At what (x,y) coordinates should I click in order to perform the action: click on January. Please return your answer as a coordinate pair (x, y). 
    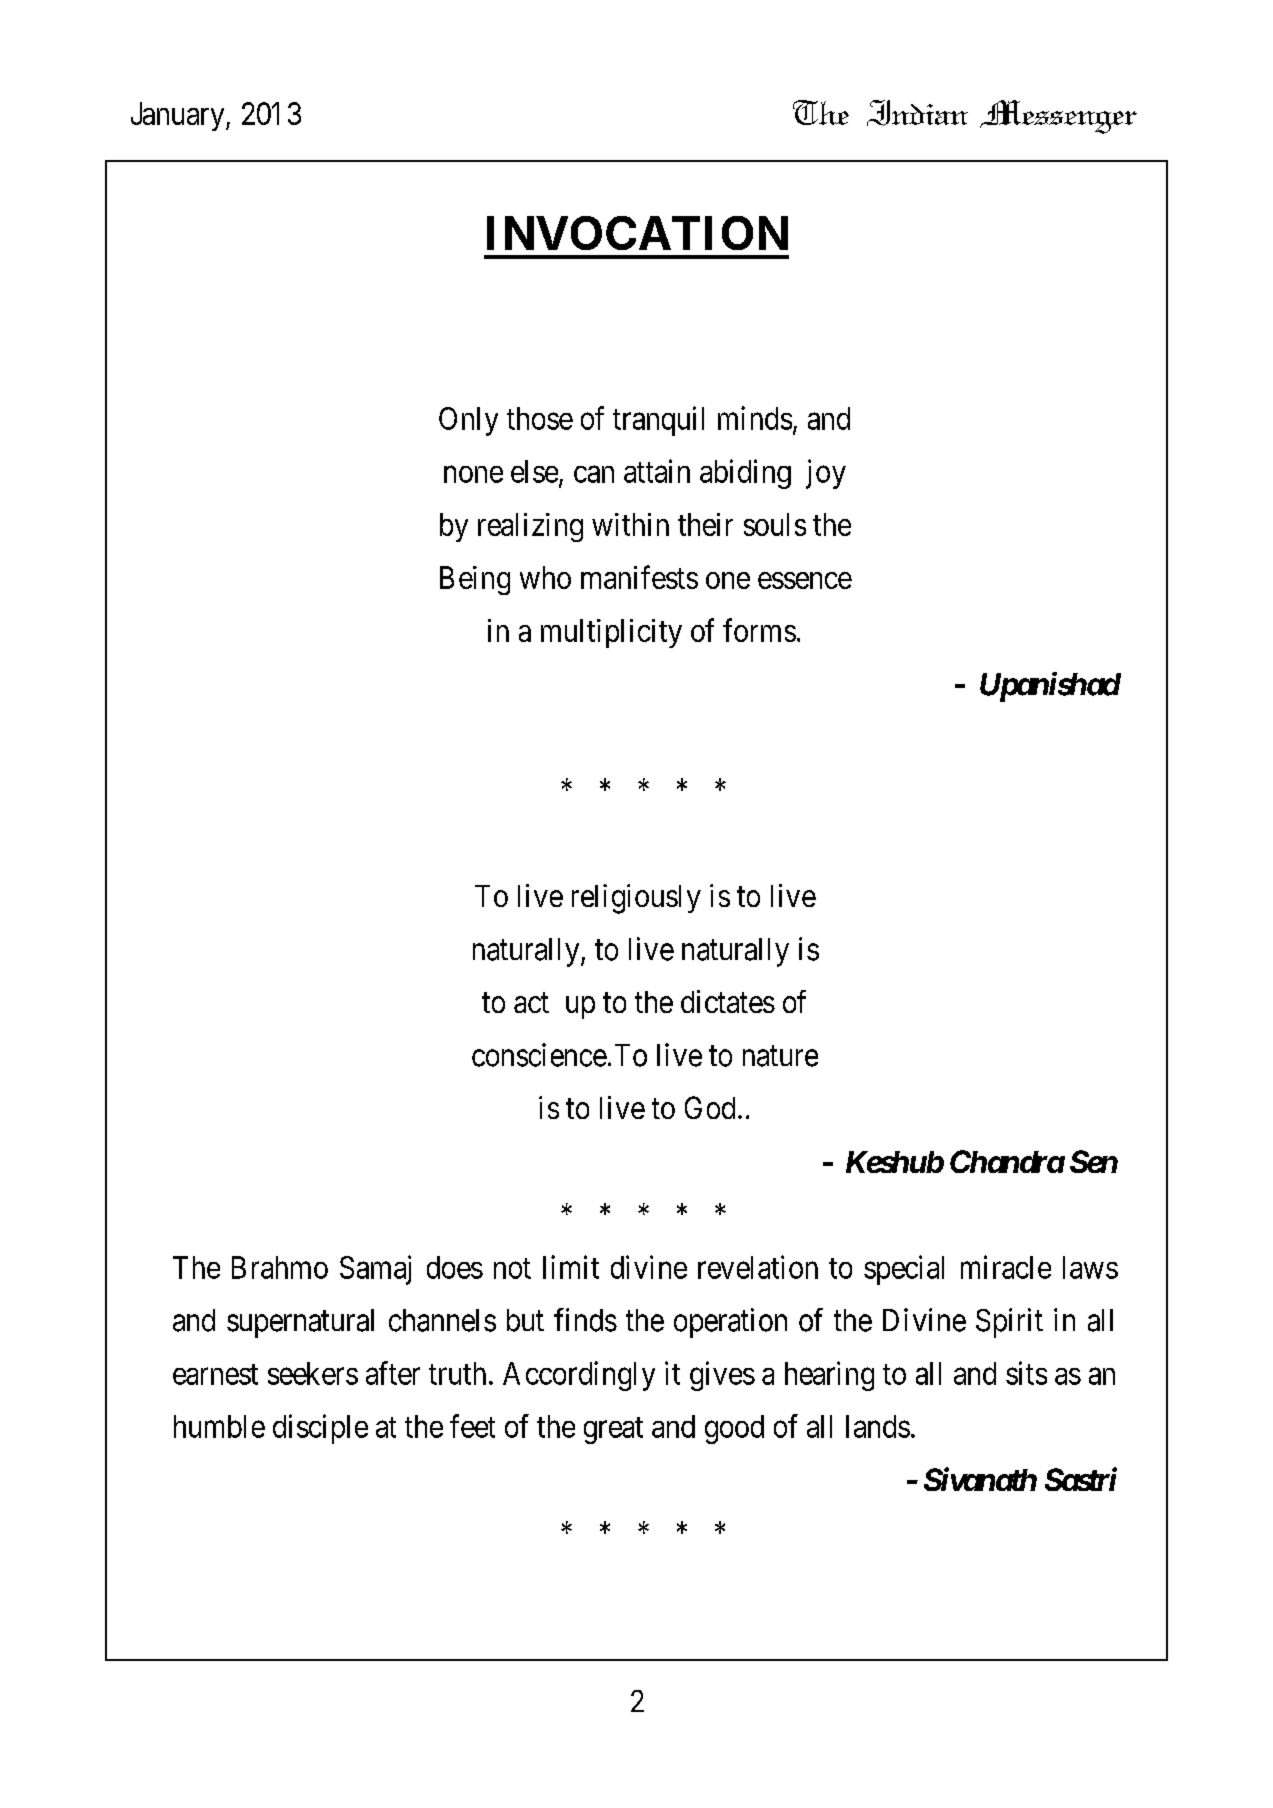
    Looking at the image, I should click on (179, 116).
